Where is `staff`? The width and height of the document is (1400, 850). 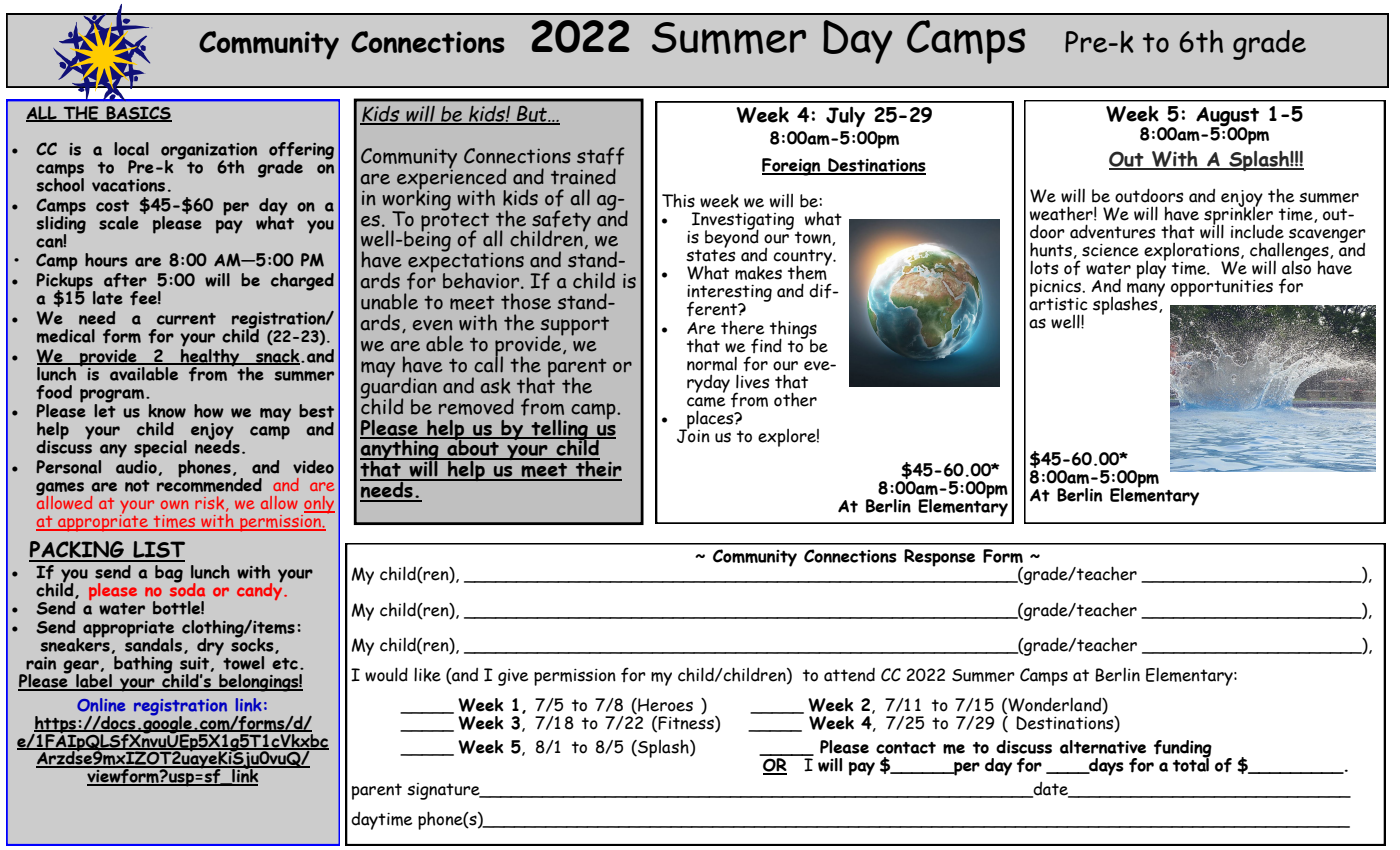
staff is located at coordinates (601, 156).
